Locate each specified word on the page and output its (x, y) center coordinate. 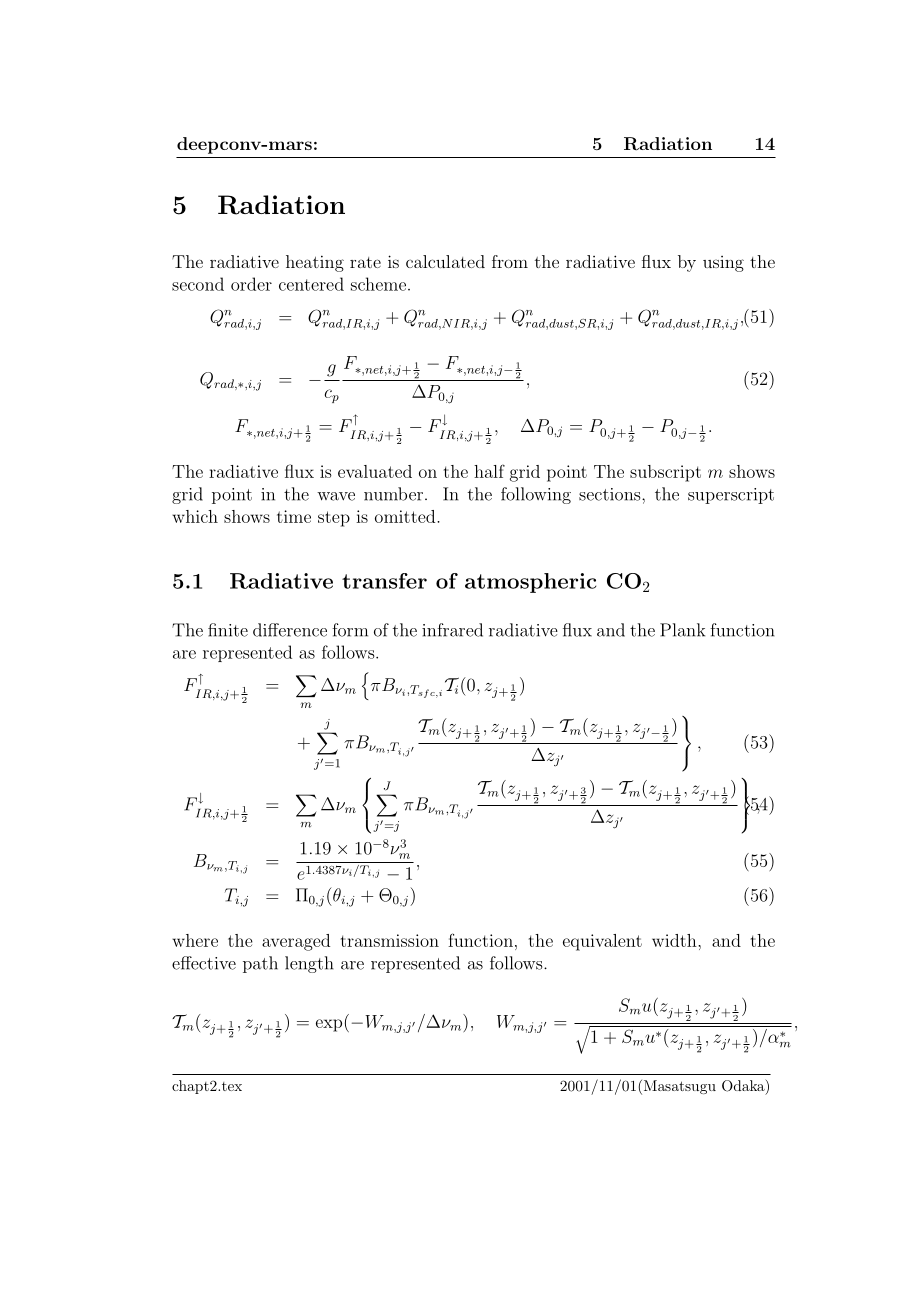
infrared (452, 630)
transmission (390, 940)
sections (611, 494)
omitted (406, 516)
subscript (665, 473)
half (489, 471)
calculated (445, 261)
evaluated (375, 471)
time (294, 516)
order (251, 284)
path (260, 964)
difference (290, 630)
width (675, 940)
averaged (296, 942)
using (723, 264)
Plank (682, 630)
